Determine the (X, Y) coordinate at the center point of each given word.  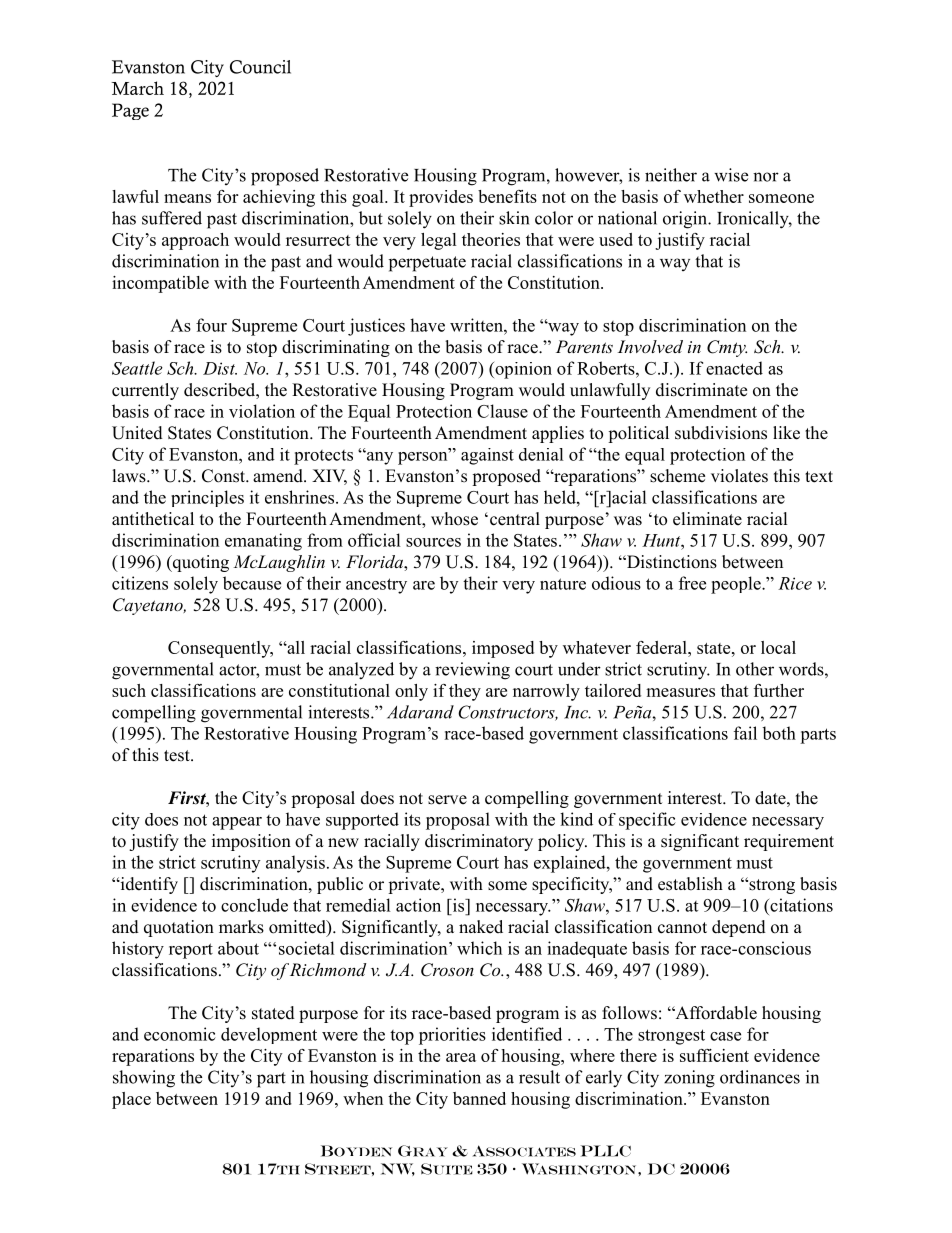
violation (262, 411)
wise (731, 175)
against (487, 456)
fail (745, 733)
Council (260, 67)
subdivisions (721, 433)
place (131, 1100)
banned (479, 1098)
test (178, 756)
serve (447, 800)
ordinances (760, 1077)
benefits (507, 196)
